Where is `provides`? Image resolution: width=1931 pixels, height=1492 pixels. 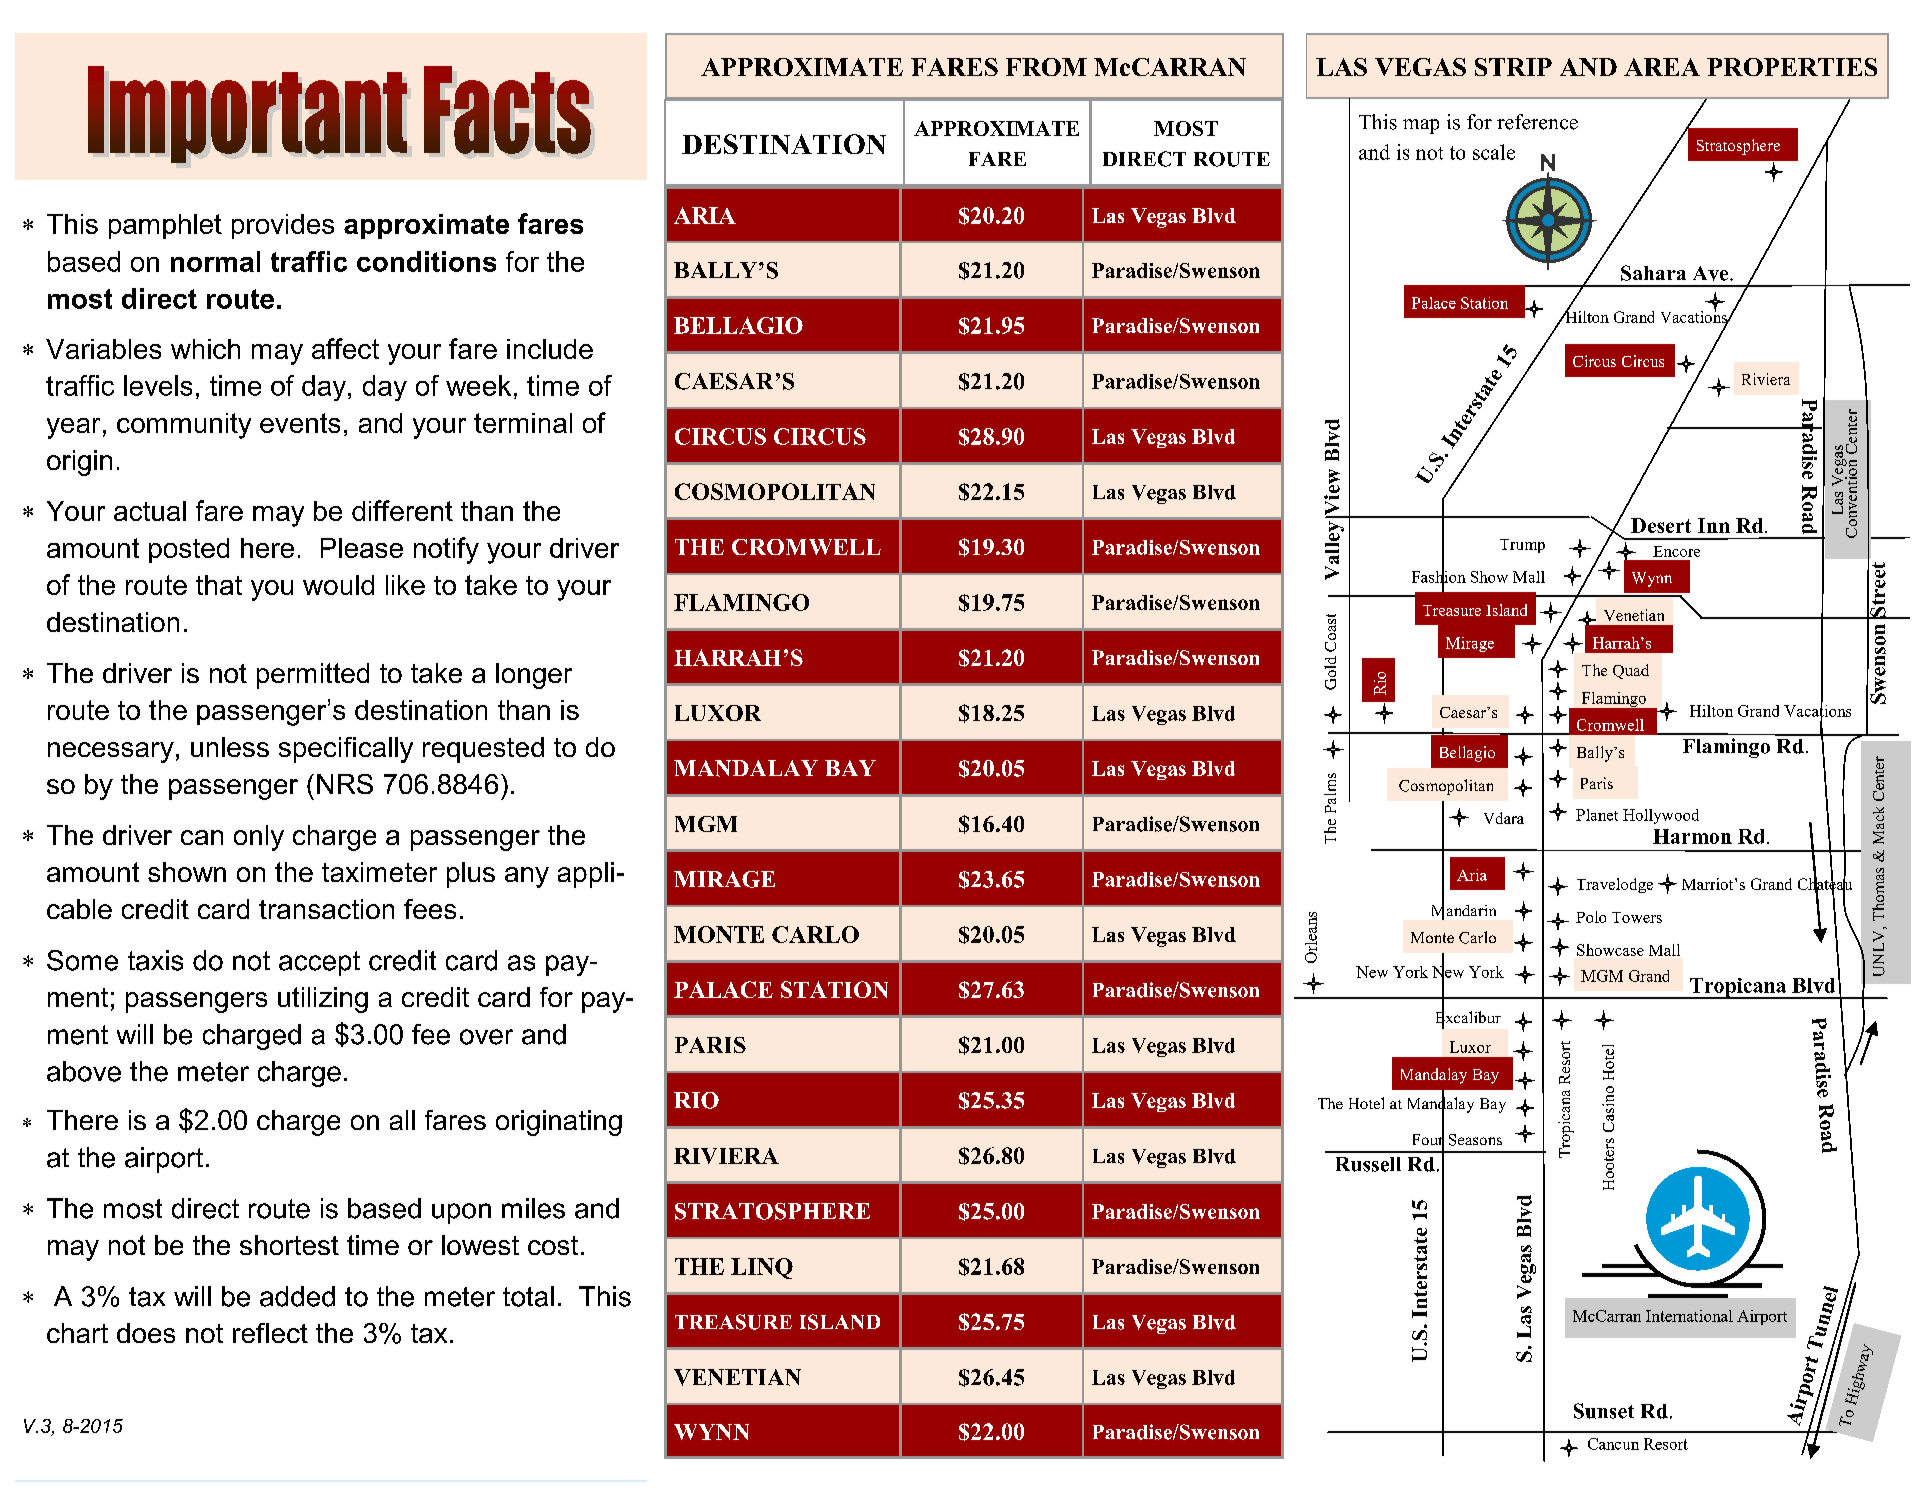
provides is located at coordinates (283, 226).
